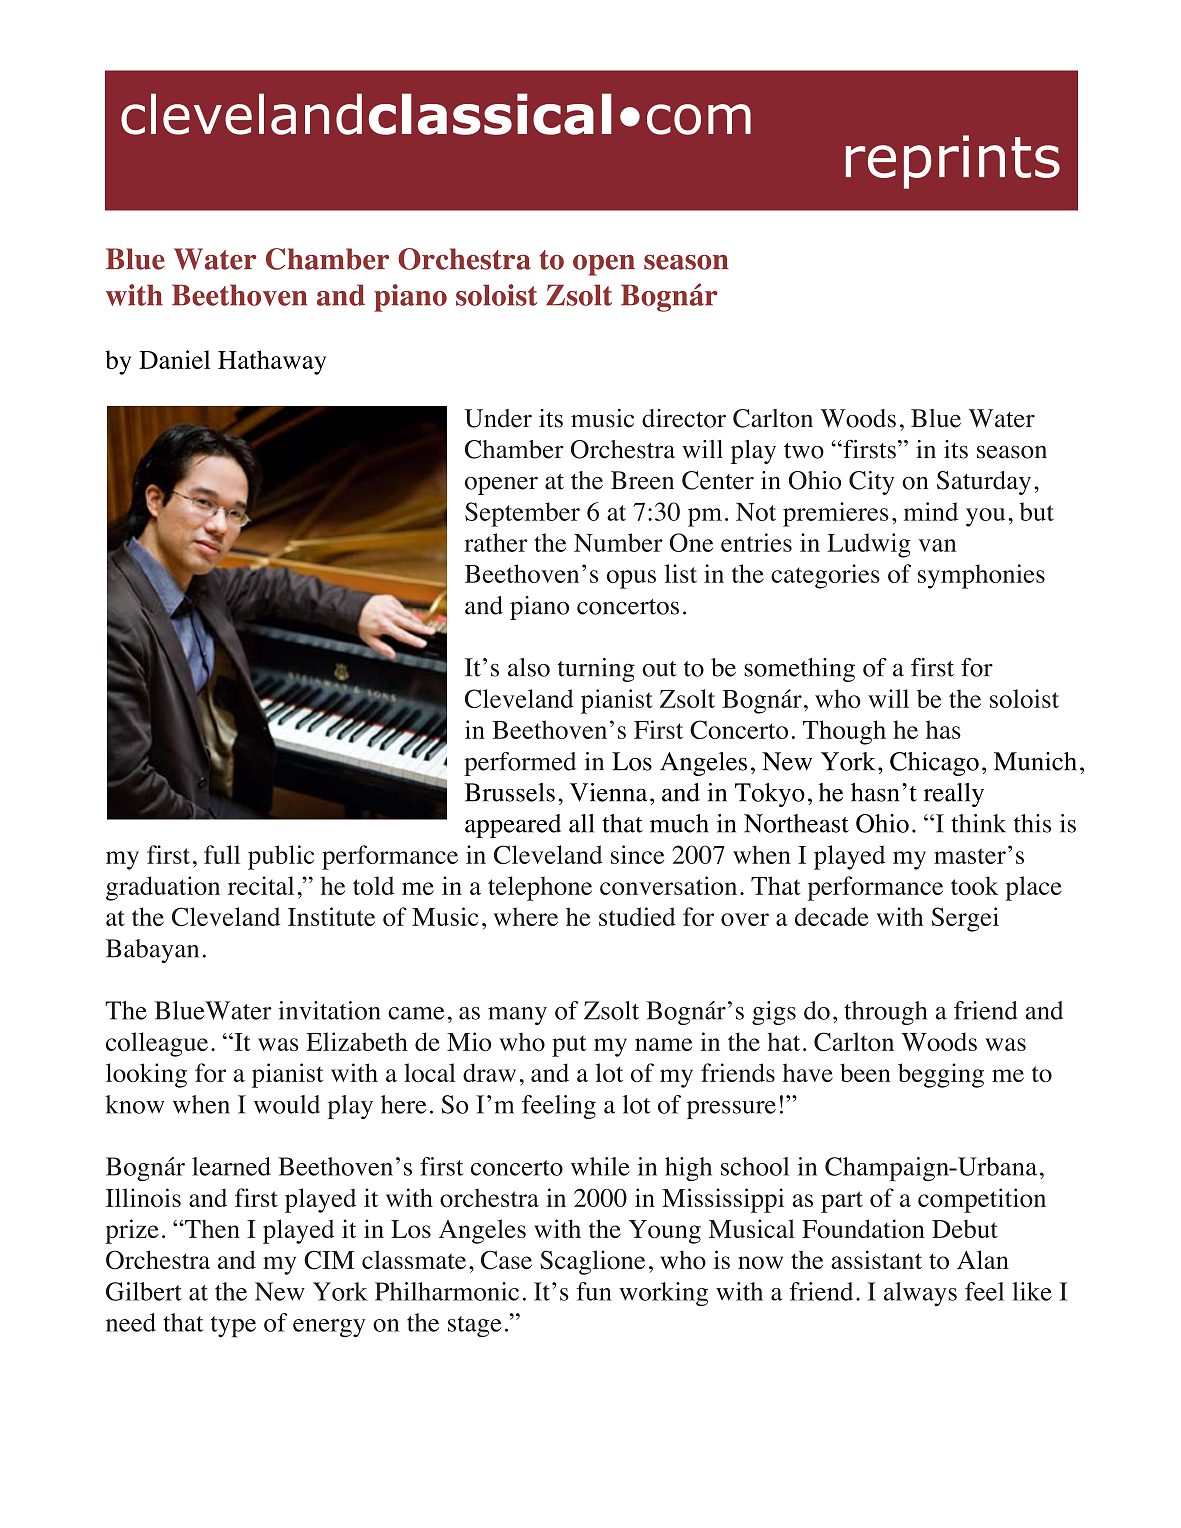 The width and height of the document is (1181, 1528). What do you see at coordinates (272, 362) in the document?
I see `Hathaway` at bounding box center [272, 362].
